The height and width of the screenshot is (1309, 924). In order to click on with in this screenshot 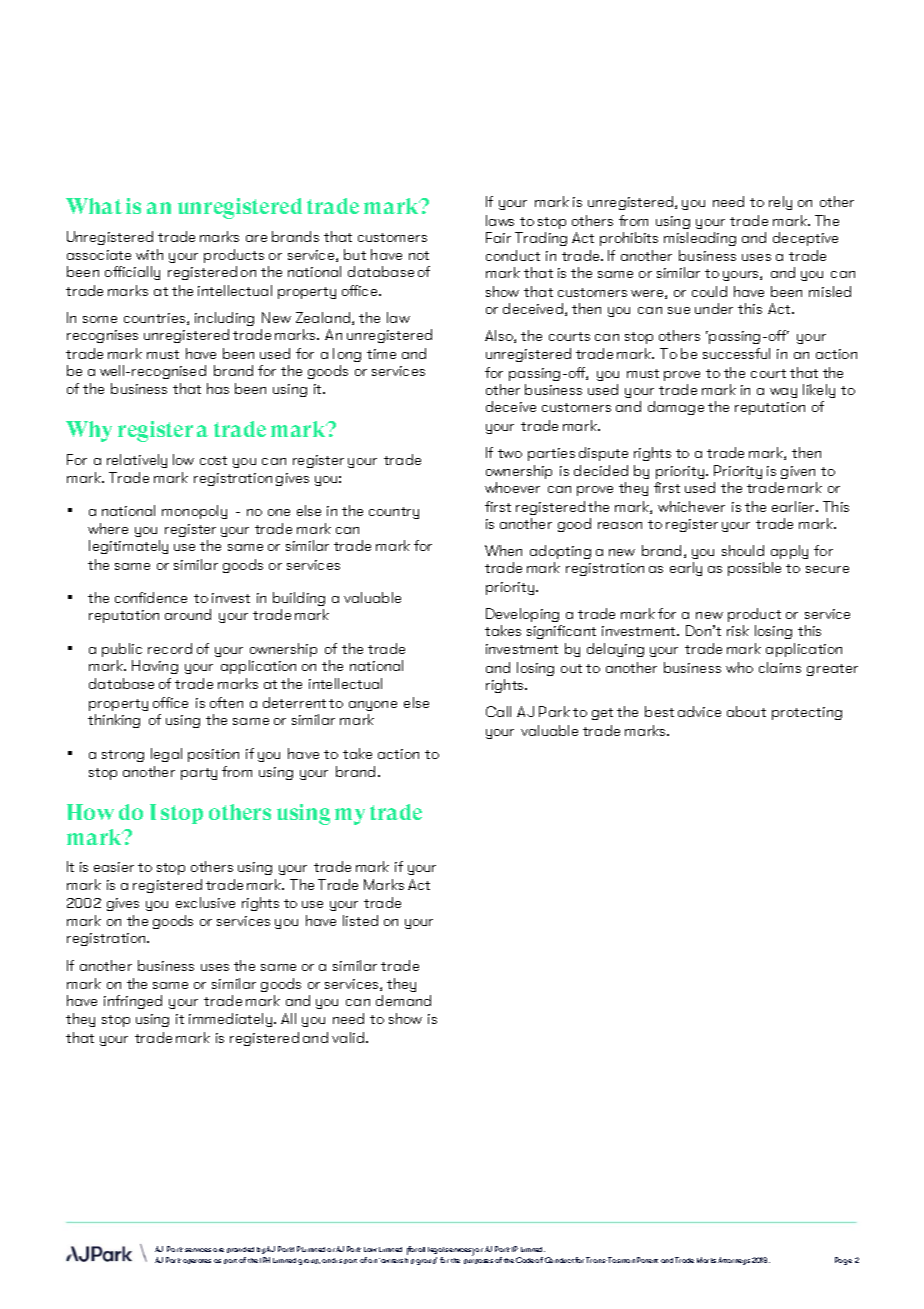, I will do `click(149, 254)`.
